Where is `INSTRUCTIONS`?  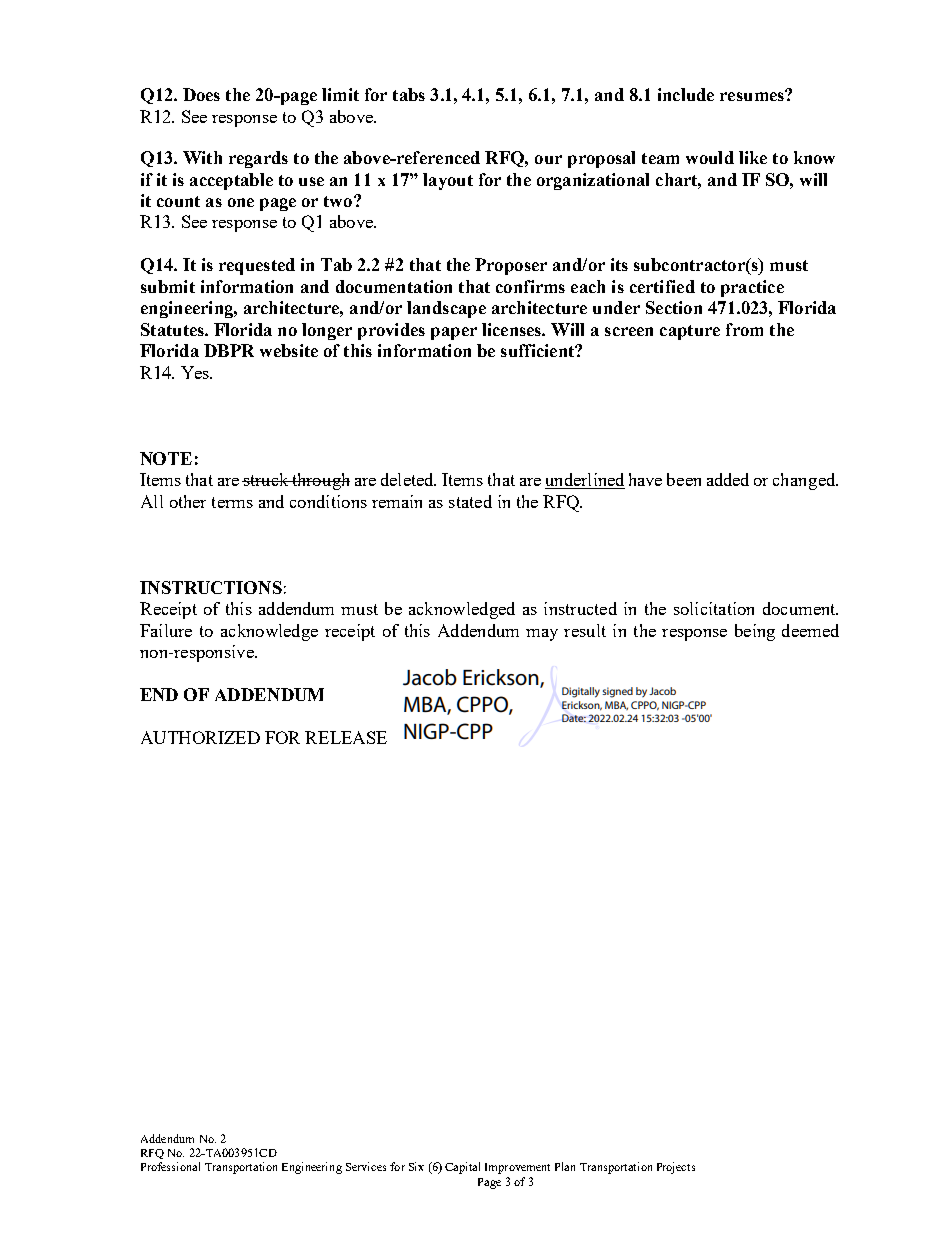 INSTRUCTIONS is located at coordinates (211, 587).
